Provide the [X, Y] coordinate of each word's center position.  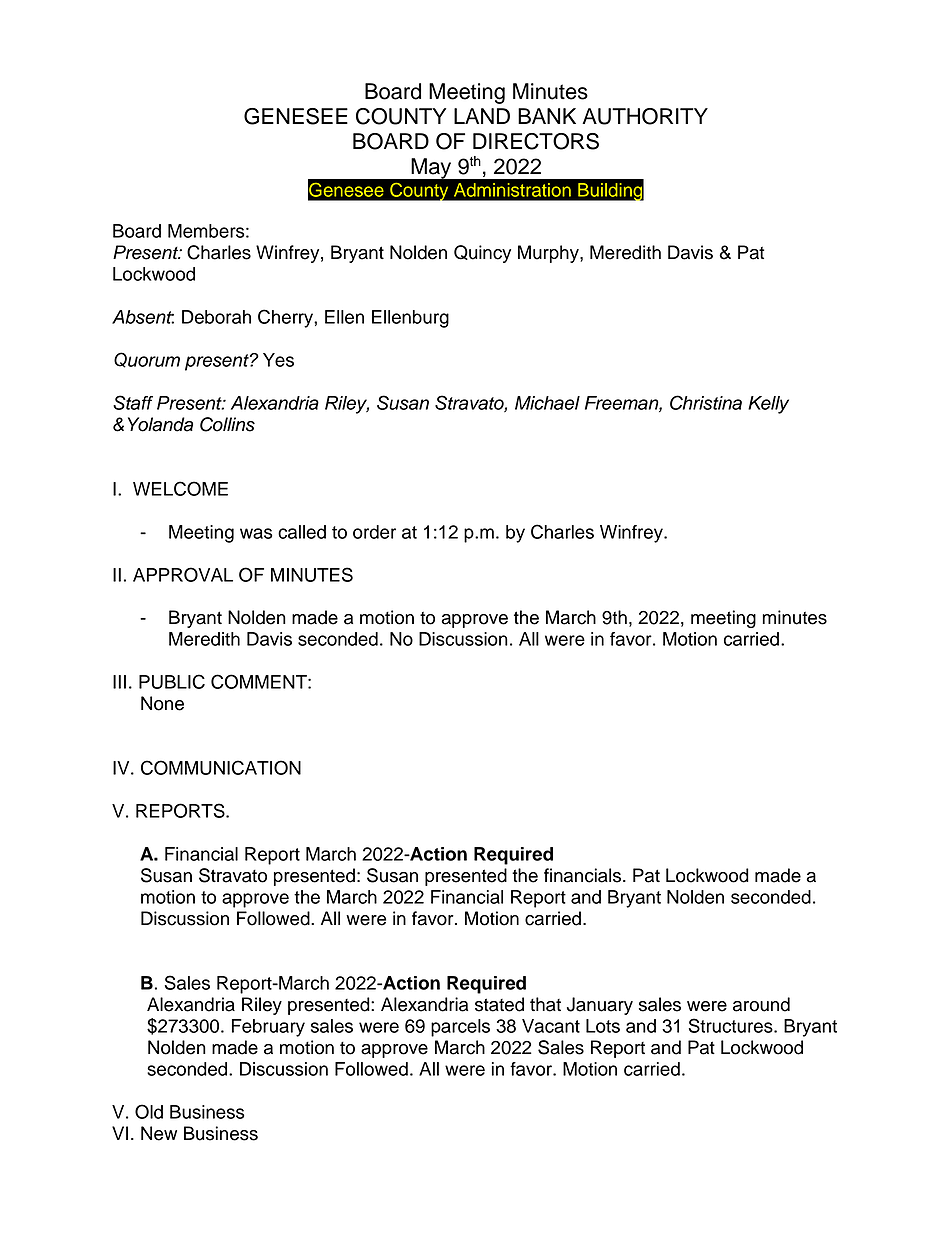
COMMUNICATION [221, 767]
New [159, 1133]
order [374, 532]
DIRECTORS [536, 141]
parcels [460, 1028]
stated [499, 1004]
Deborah [216, 317]
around [761, 1004]
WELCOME [180, 488]
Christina [706, 402]
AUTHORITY [645, 116]
